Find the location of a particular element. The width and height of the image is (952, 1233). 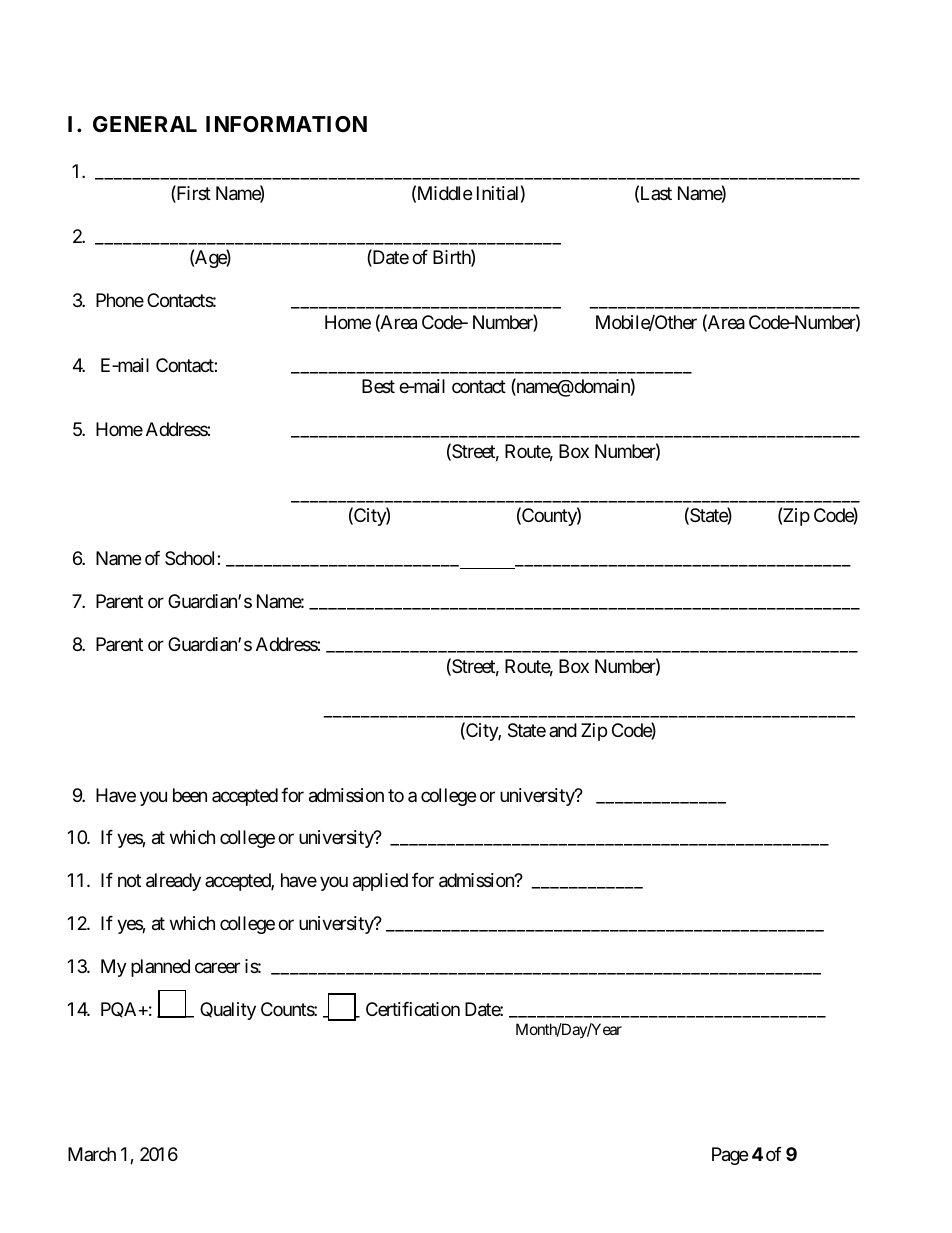

INFORMATION is located at coordinates (286, 124).
